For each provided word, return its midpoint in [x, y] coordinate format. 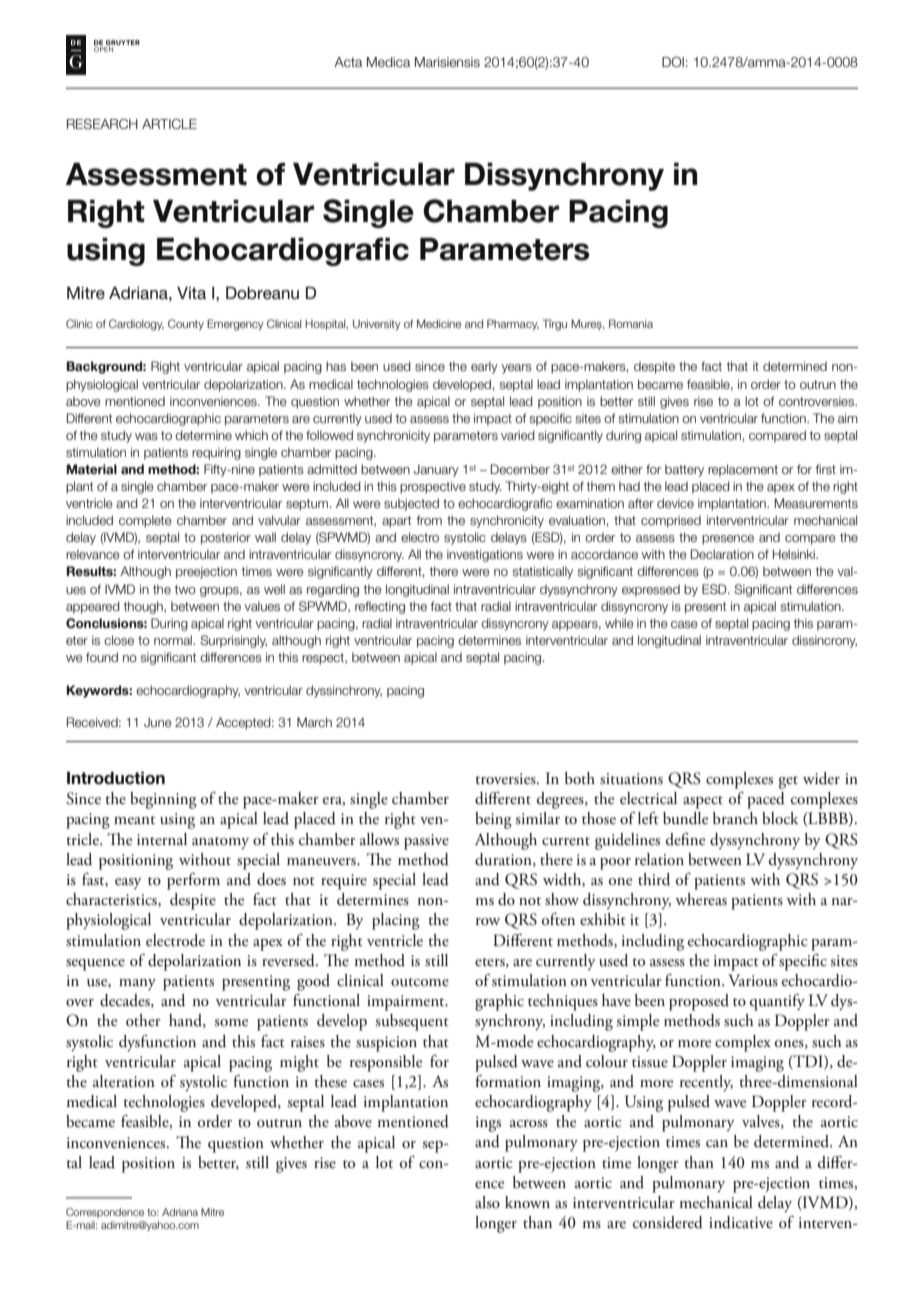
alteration [124, 1081]
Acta [348, 62]
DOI [673, 62]
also [487, 1202]
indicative [741, 1222]
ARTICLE [169, 124]
